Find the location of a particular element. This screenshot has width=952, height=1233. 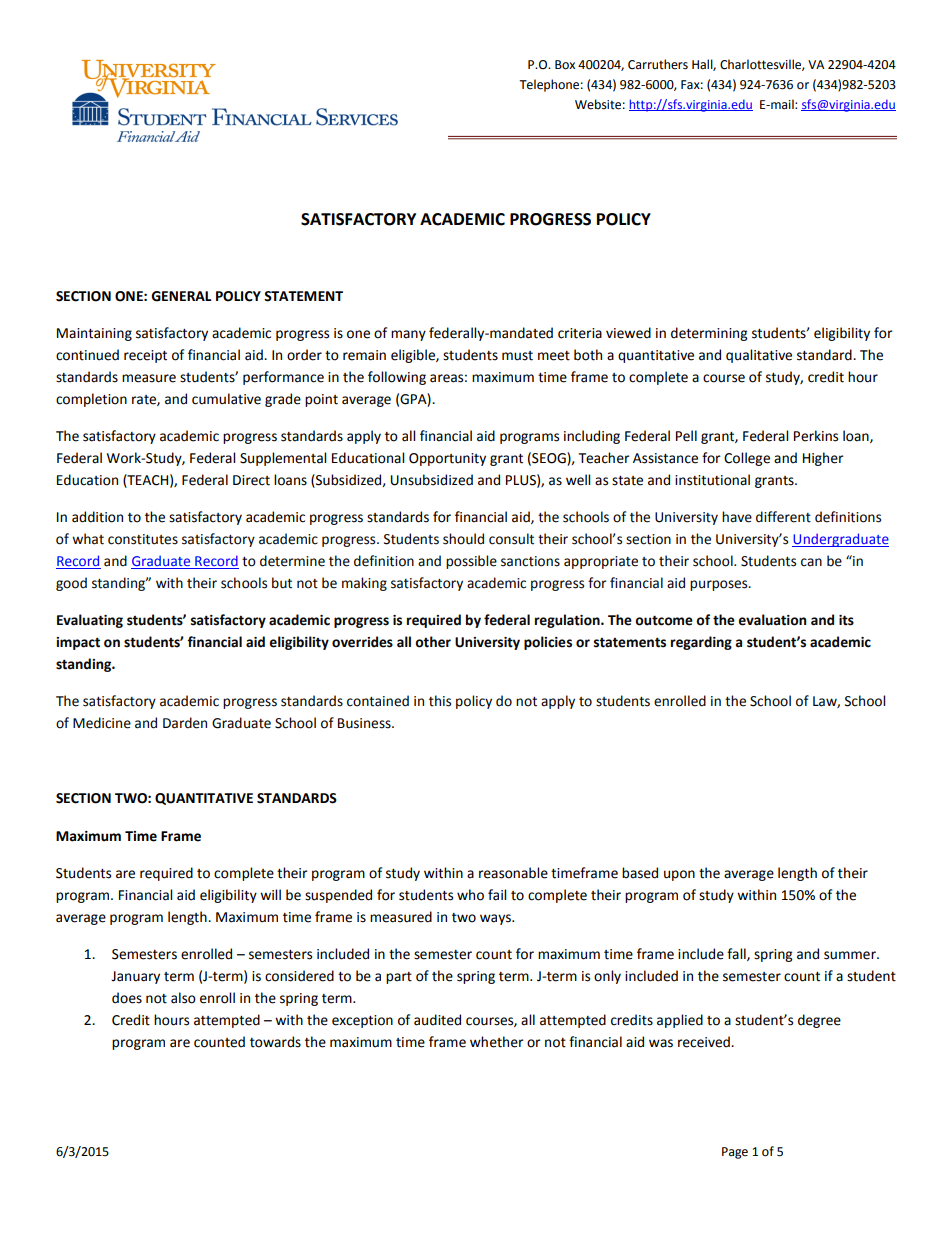

Opportunity is located at coordinates (447, 459).
